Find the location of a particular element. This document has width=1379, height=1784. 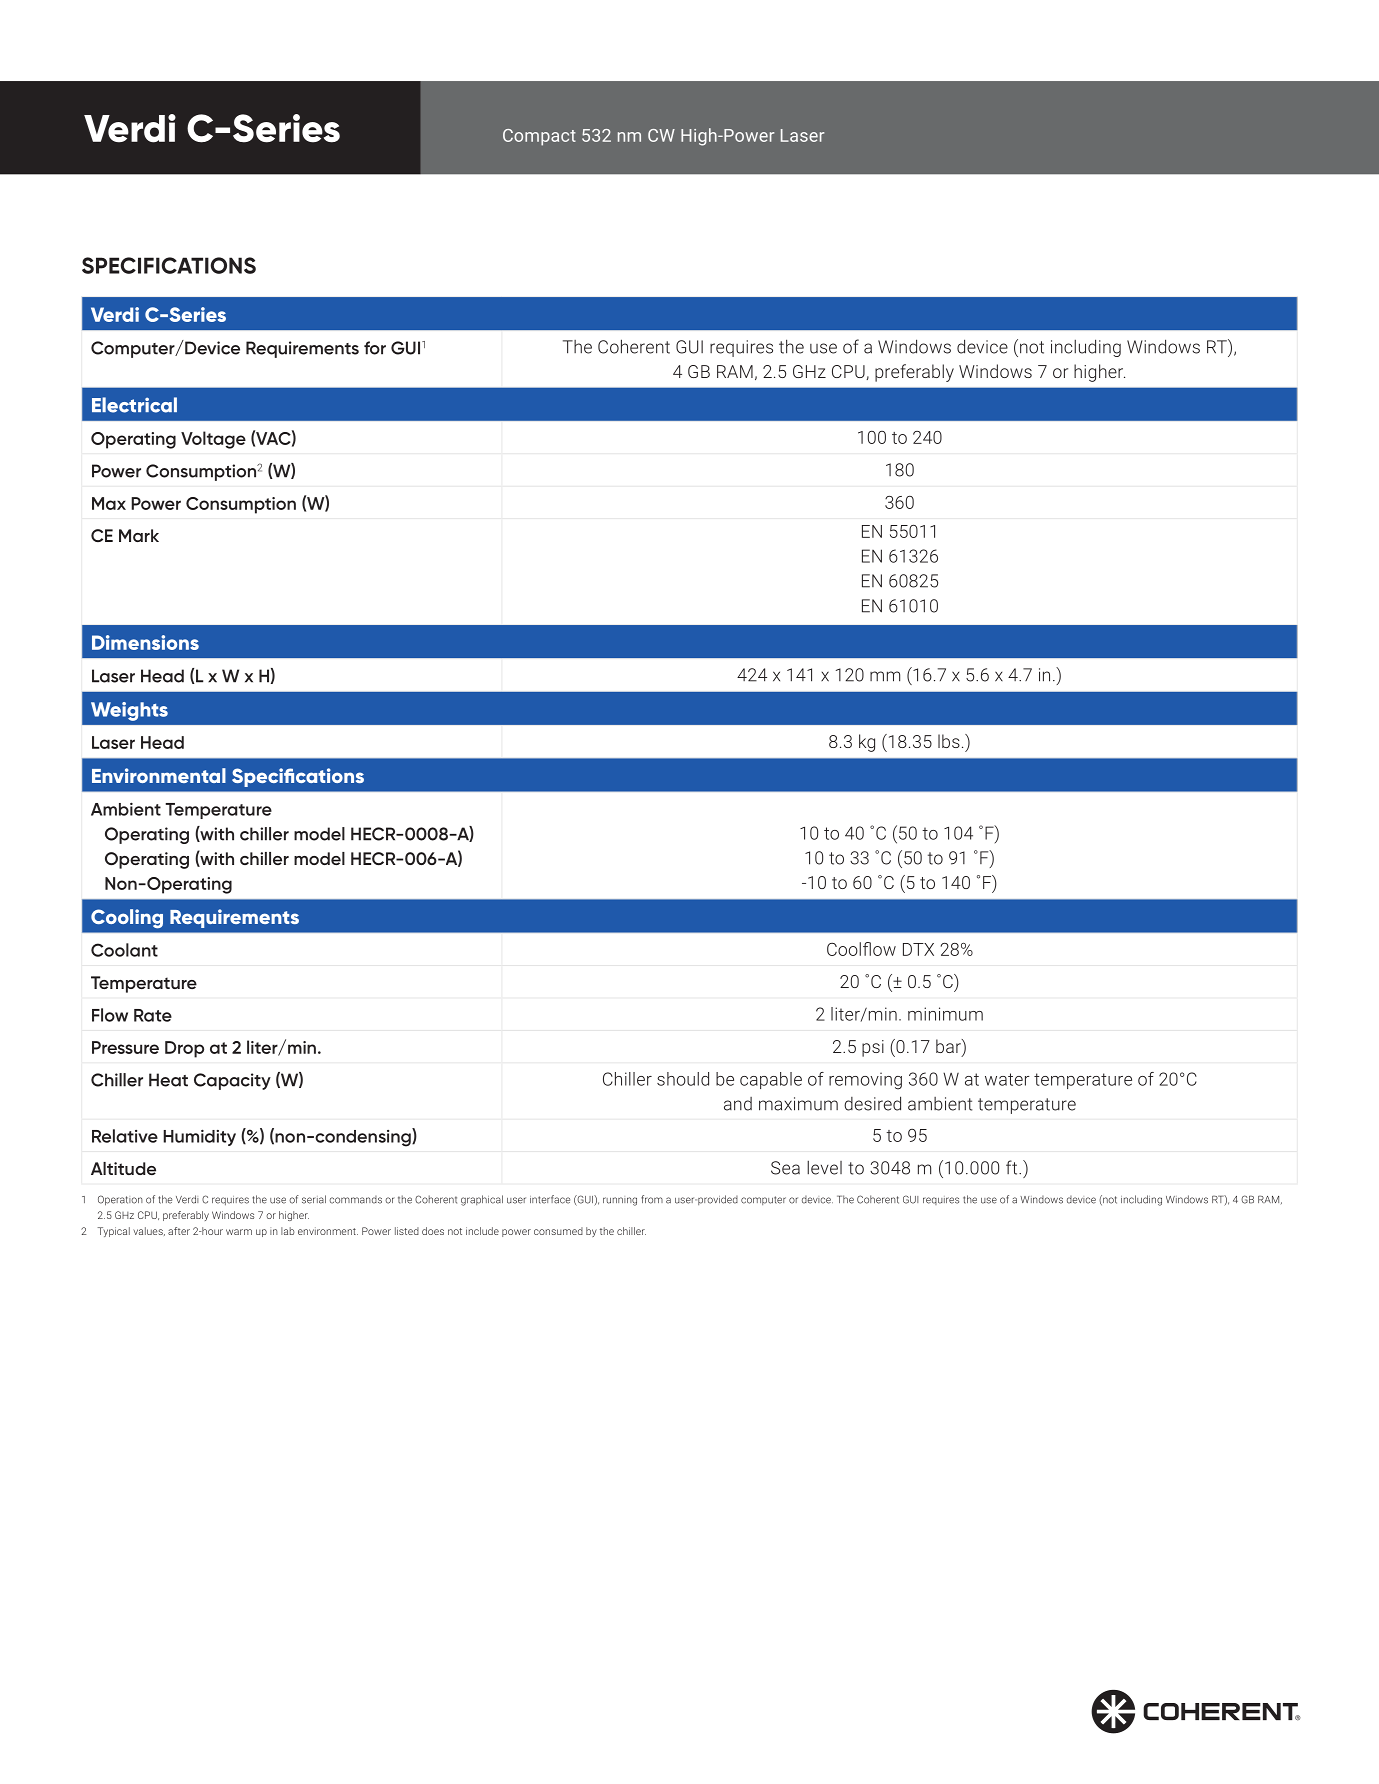

psi is located at coordinates (873, 1048).
